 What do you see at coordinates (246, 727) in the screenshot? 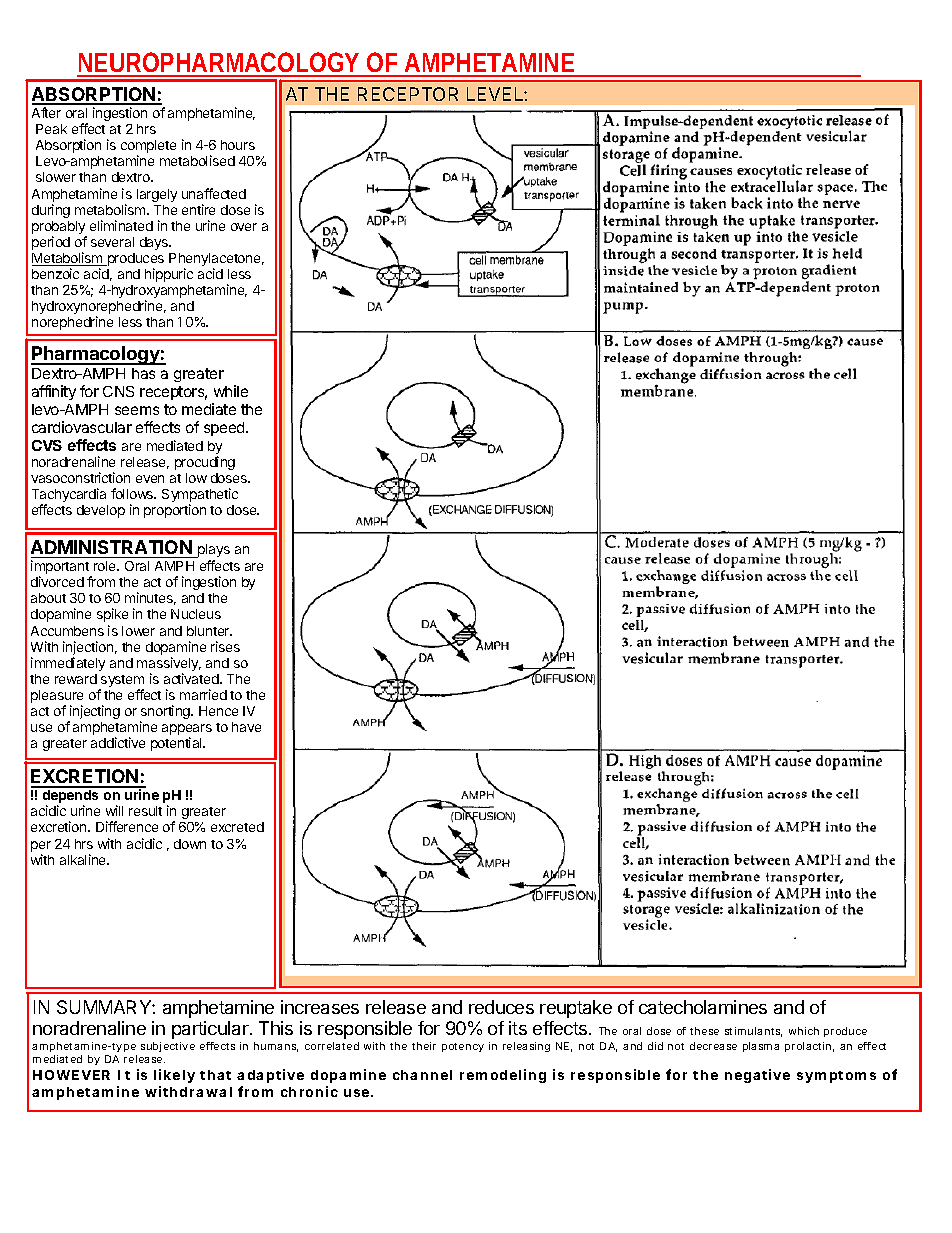
I see `have` at bounding box center [246, 727].
